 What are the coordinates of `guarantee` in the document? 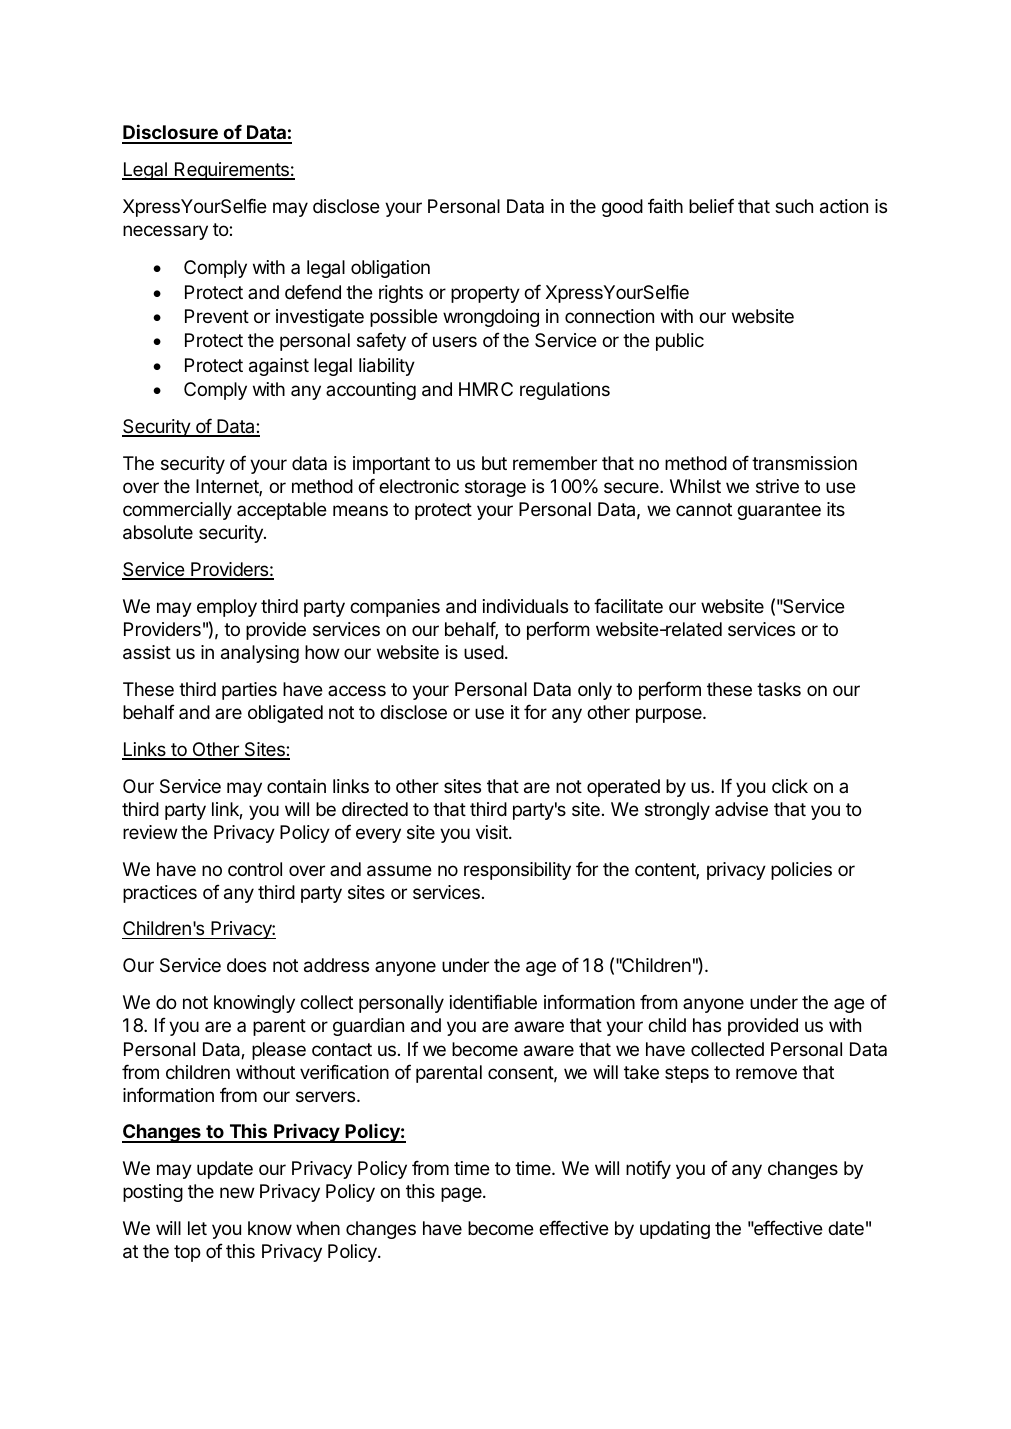 It's located at (779, 511).
